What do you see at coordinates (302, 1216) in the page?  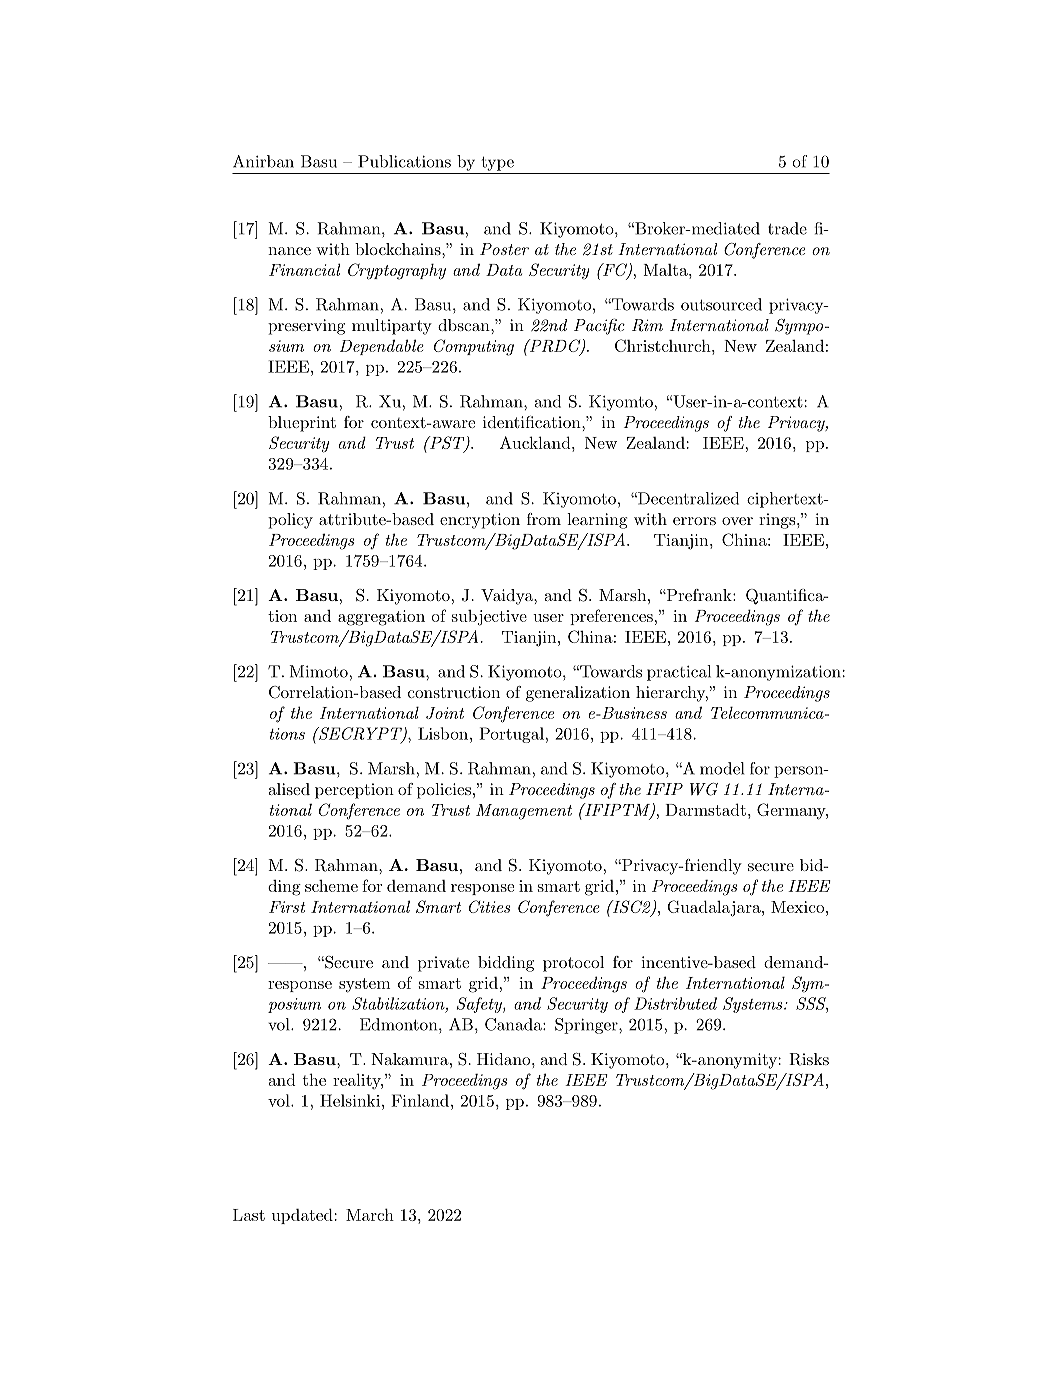 I see `updated` at bounding box center [302, 1216].
